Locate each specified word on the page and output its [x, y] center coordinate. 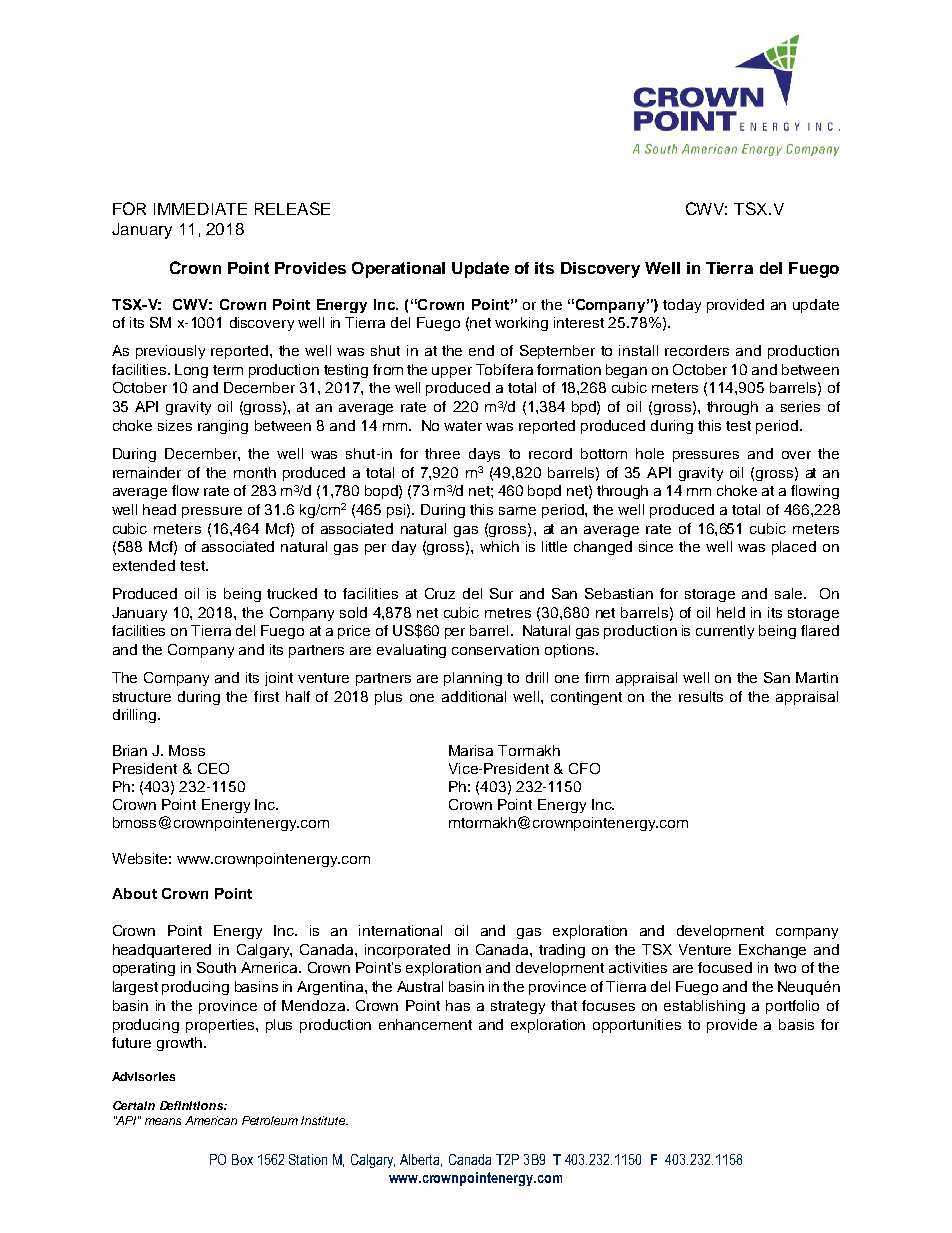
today [682, 306]
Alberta [421, 1160]
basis [796, 1024]
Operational [398, 270]
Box [242, 1159]
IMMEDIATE [200, 209]
